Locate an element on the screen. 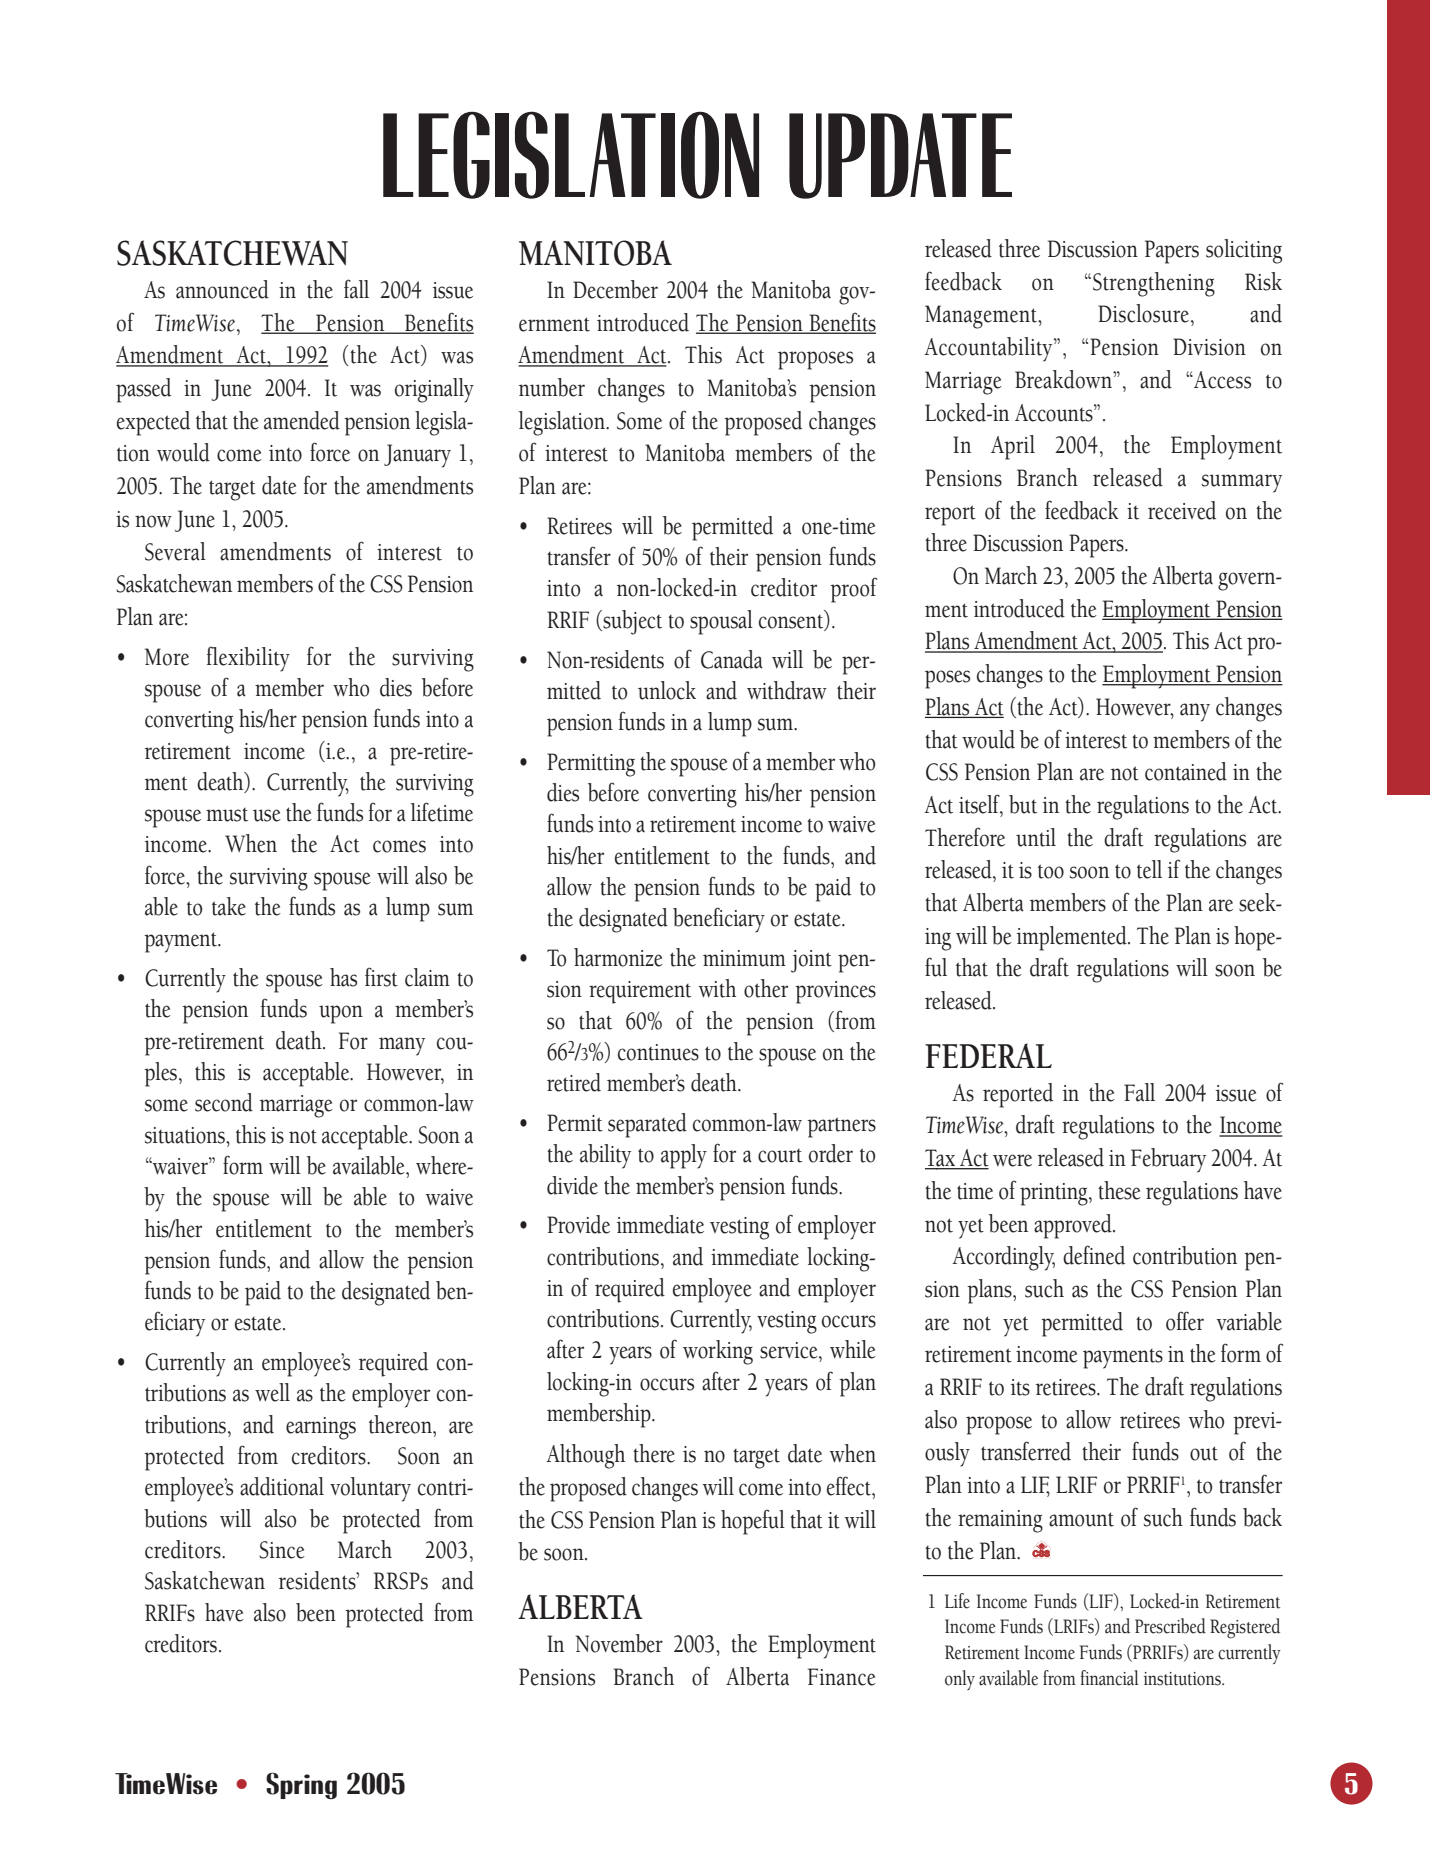  financial is located at coordinates (1109, 1678).
